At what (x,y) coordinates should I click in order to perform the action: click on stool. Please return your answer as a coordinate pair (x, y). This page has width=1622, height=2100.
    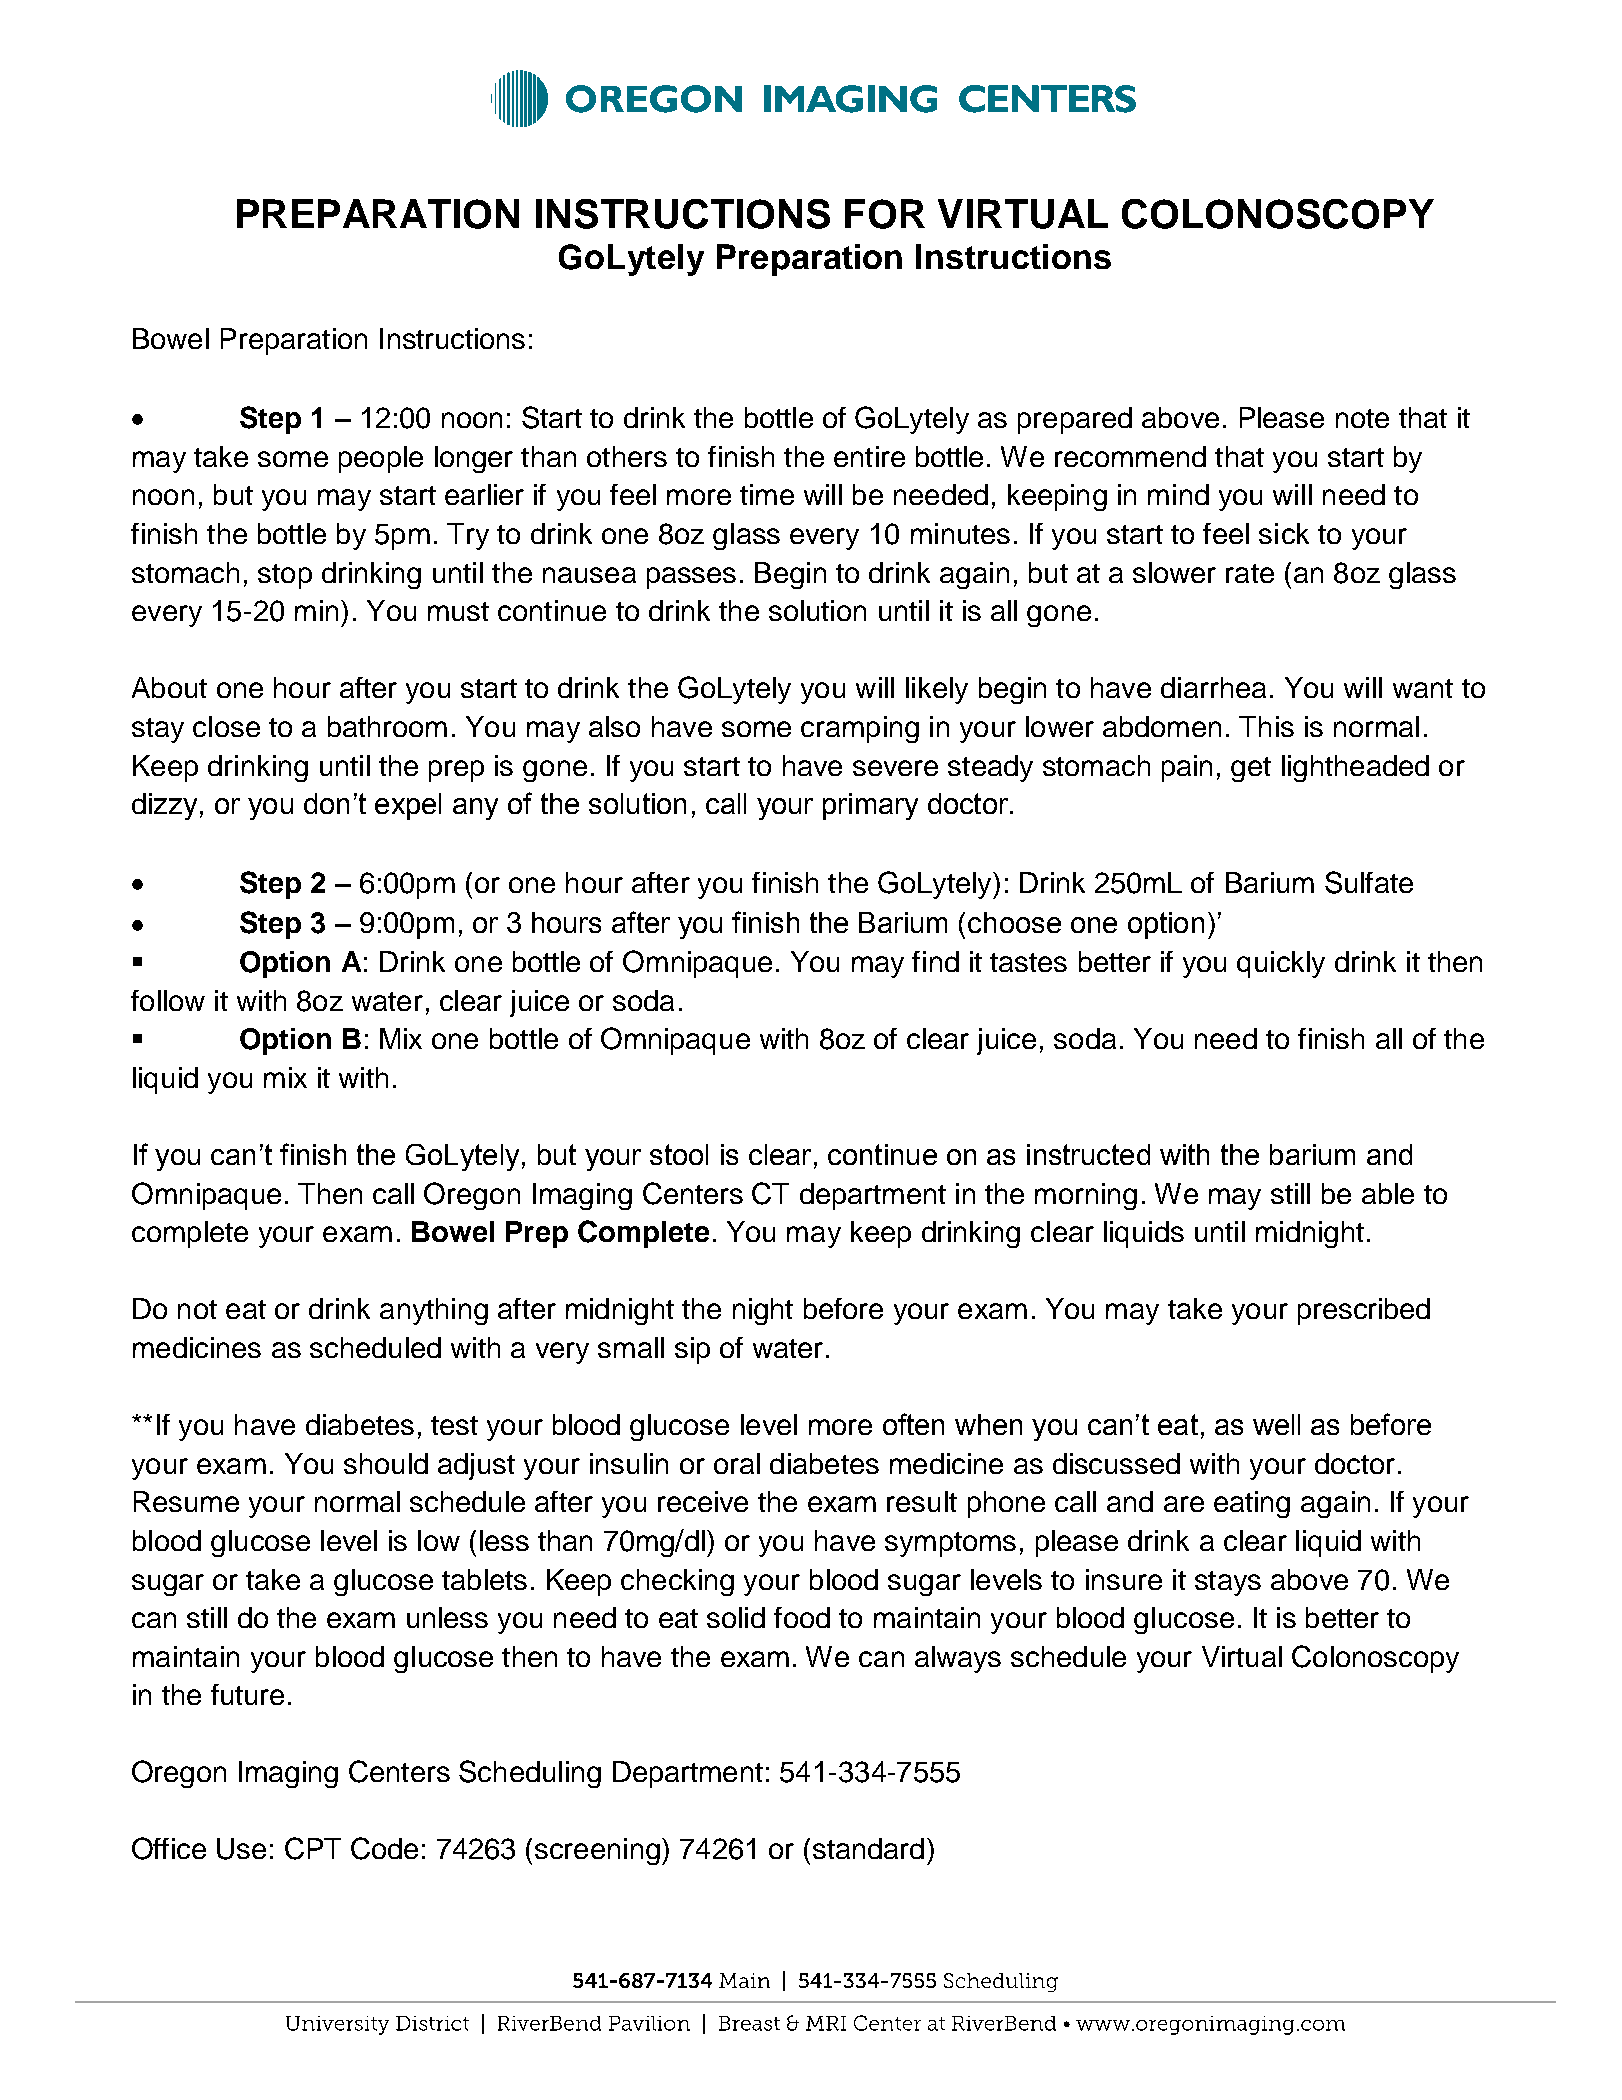
    Looking at the image, I should click on (679, 1154).
